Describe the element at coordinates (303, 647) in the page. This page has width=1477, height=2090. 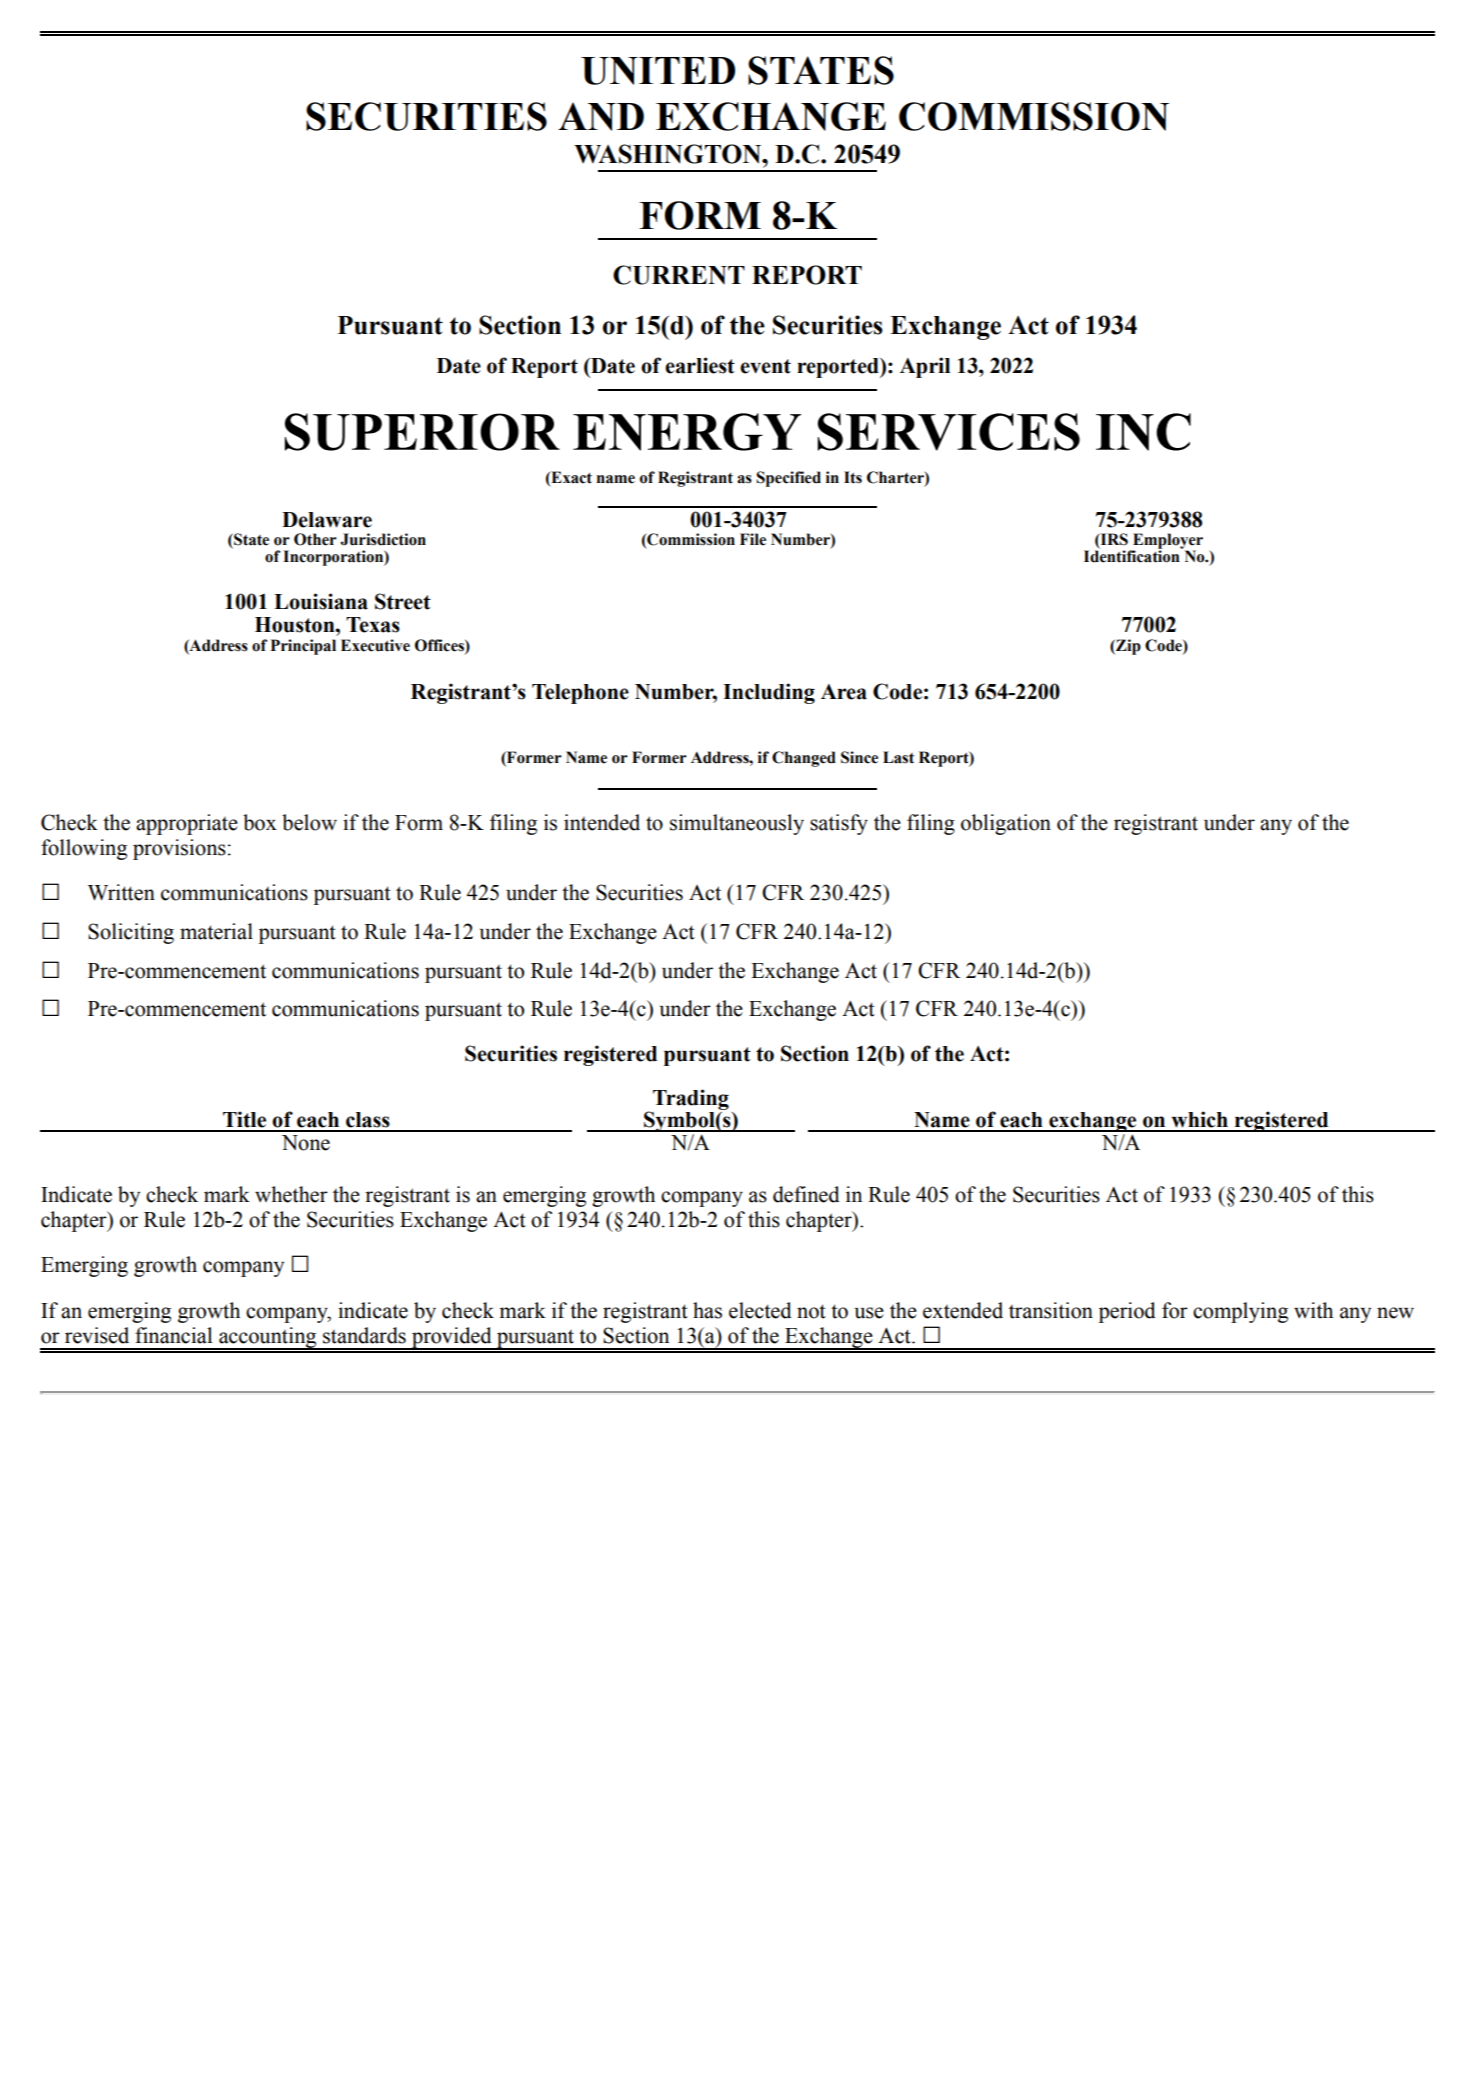
I see `Principal` at that location.
